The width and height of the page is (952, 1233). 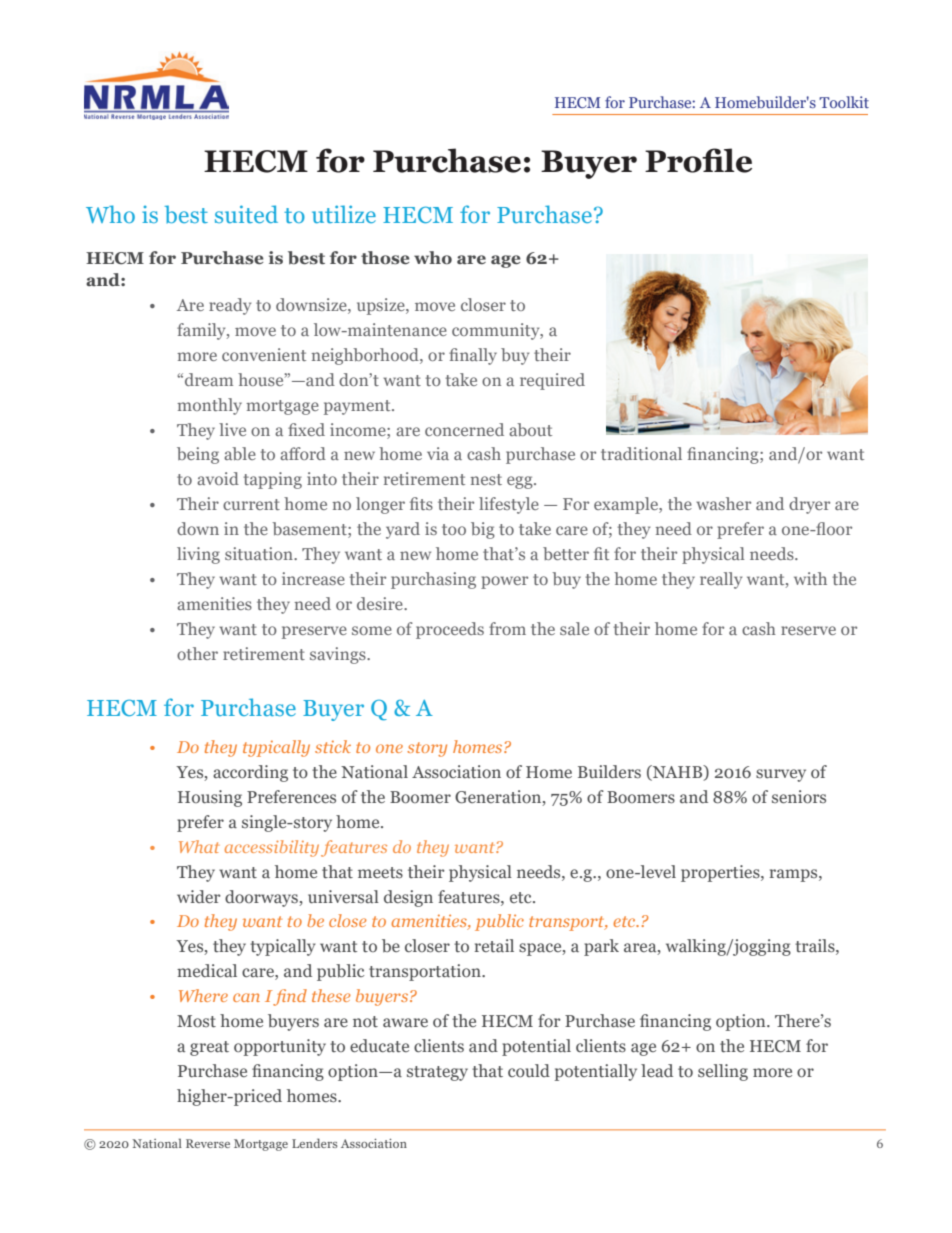 I want to click on increase, so click(x=313, y=578).
